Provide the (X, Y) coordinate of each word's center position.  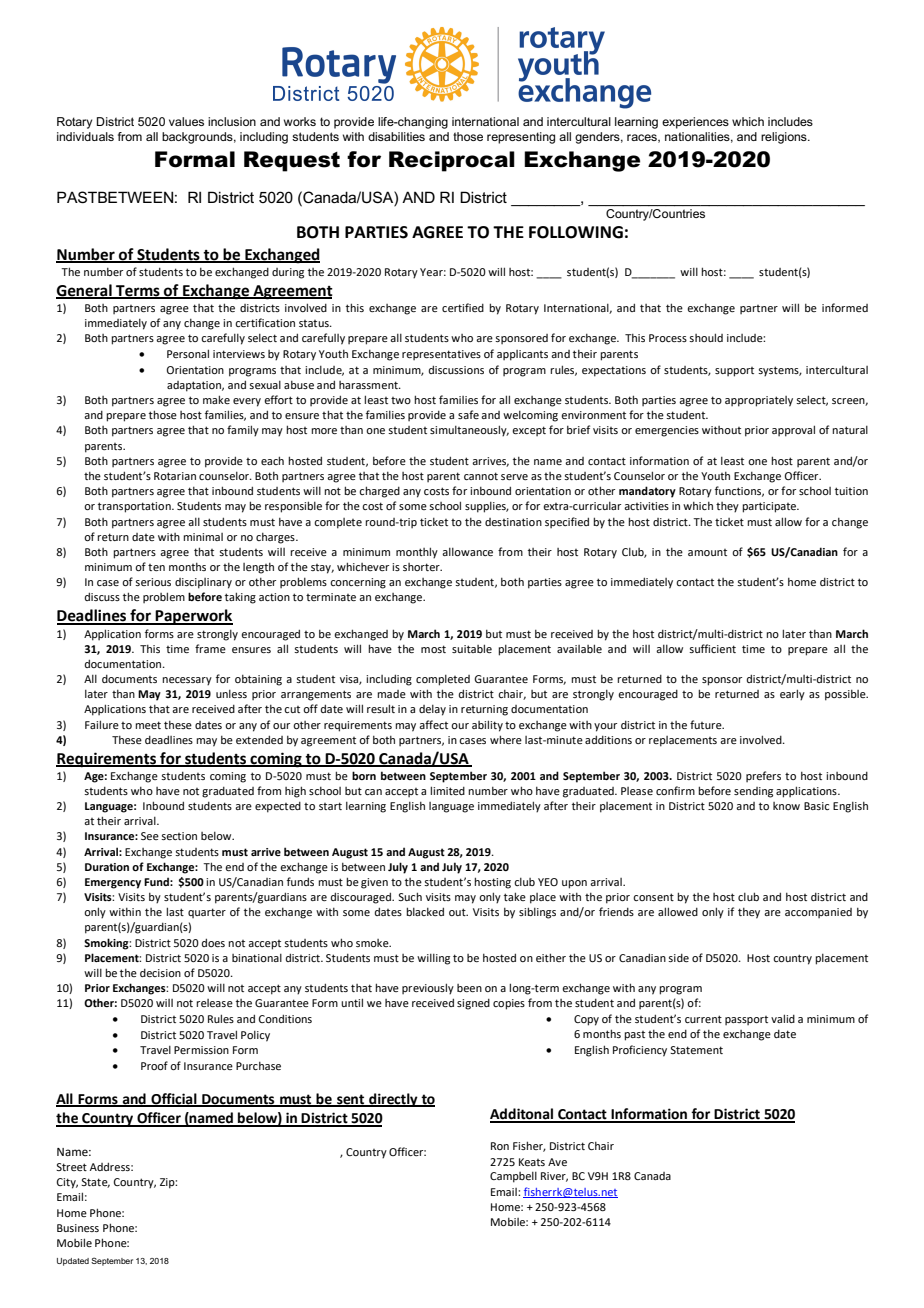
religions (785, 138)
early (792, 695)
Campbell (513, 1177)
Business (78, 1228)
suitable (472, 648)
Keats (532, 1162)
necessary (187, 681)
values (186, 121)
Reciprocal (452, 161)
